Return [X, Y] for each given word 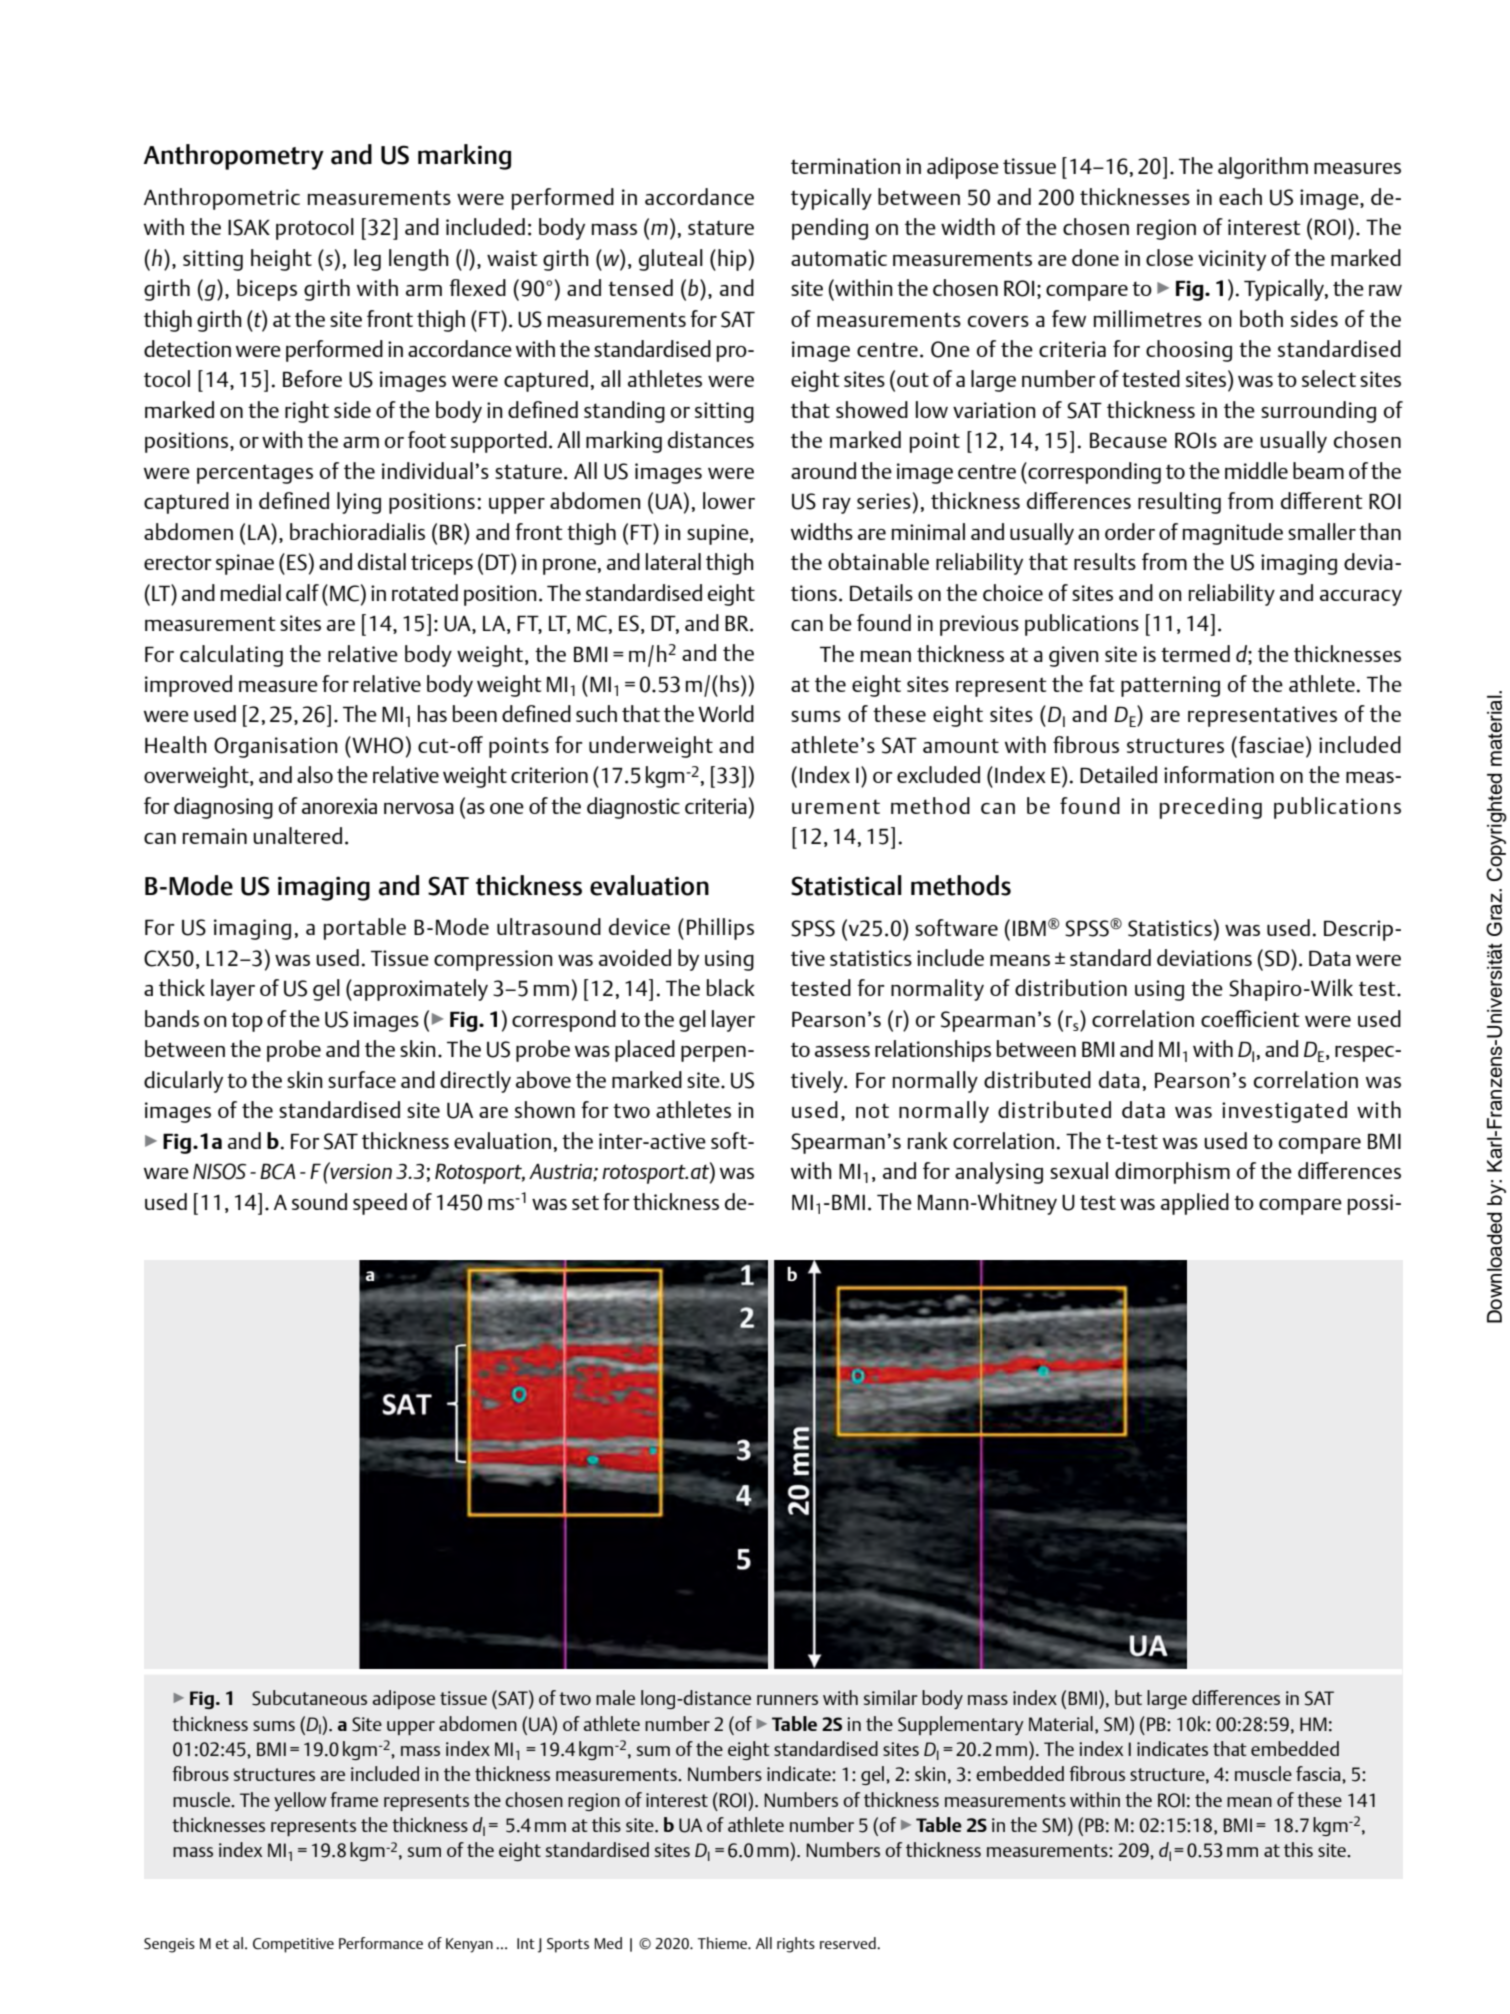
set [585, 1202]
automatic [839, 258]
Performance [381, 1943]
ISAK [249, 227]
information [1219, 774]
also [315, 774]
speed [380, 1204]
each [1240, 196]
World [726, 713]
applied [1195, 1204]
